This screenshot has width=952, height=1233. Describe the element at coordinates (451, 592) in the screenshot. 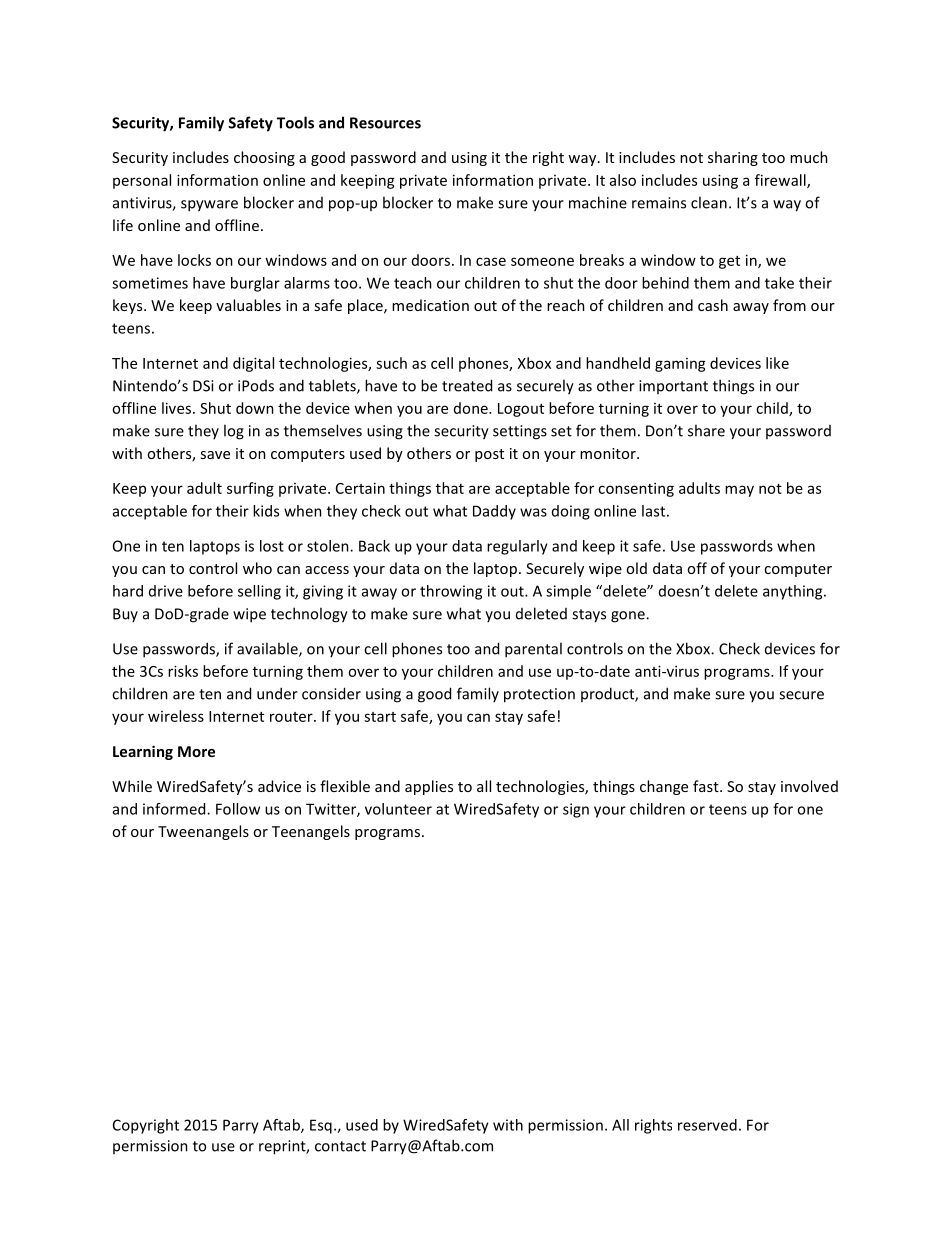

I see `throwing` at that location.
